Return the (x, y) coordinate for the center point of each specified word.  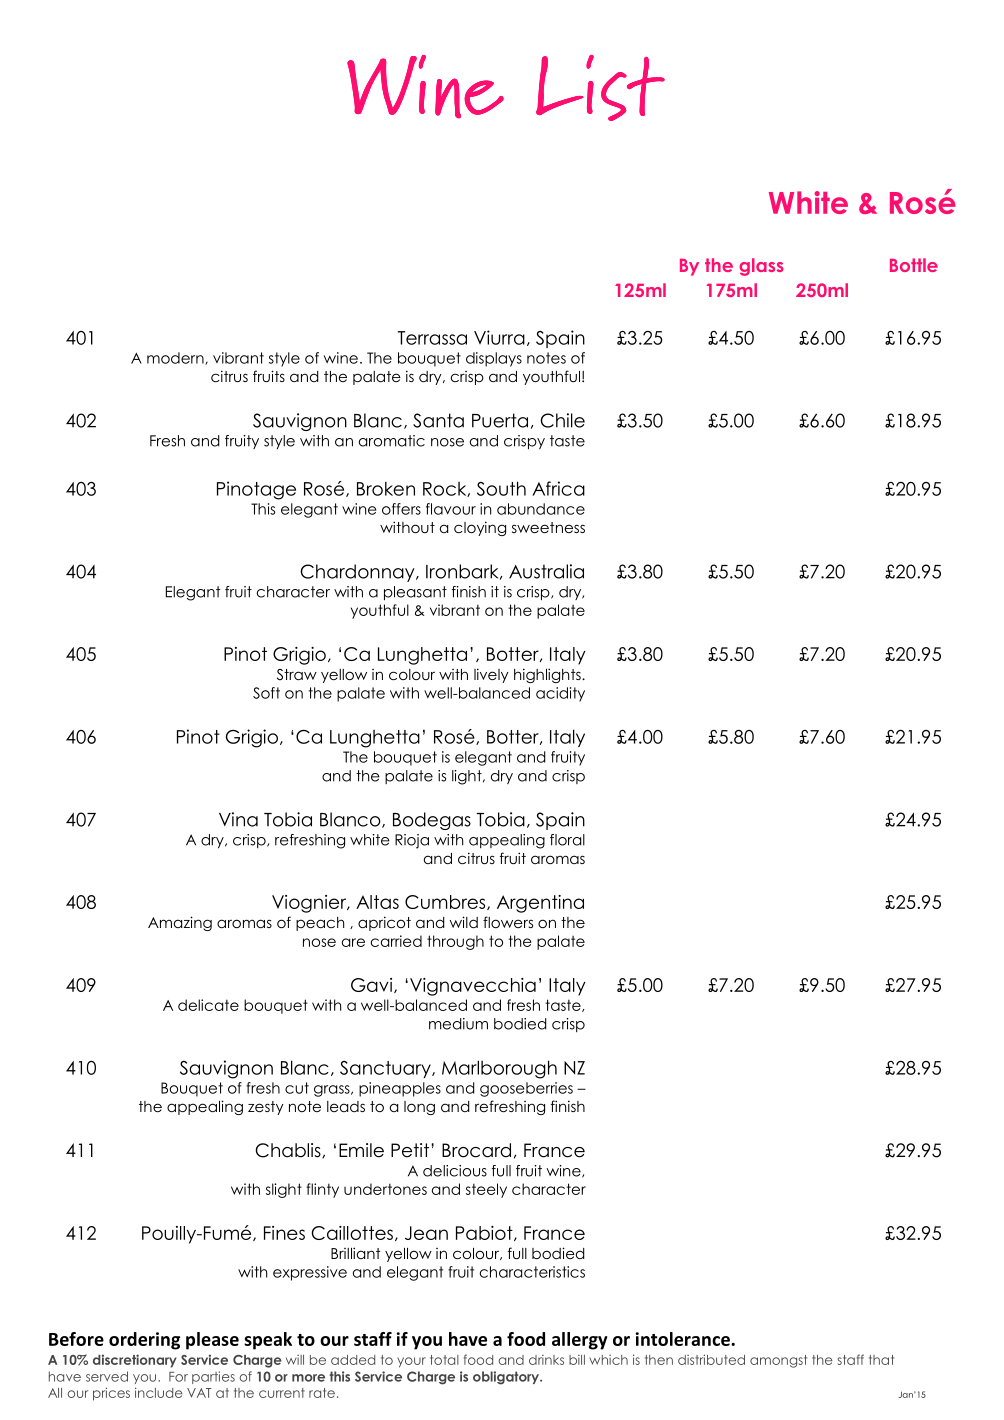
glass (761, 267)
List (600, 88)
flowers (508, 922)
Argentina (540, 904)
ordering (144, 1341)
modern (176, 358)
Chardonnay (358, 573)
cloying (480, 528)
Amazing (180, 923)
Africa (558, 488)
